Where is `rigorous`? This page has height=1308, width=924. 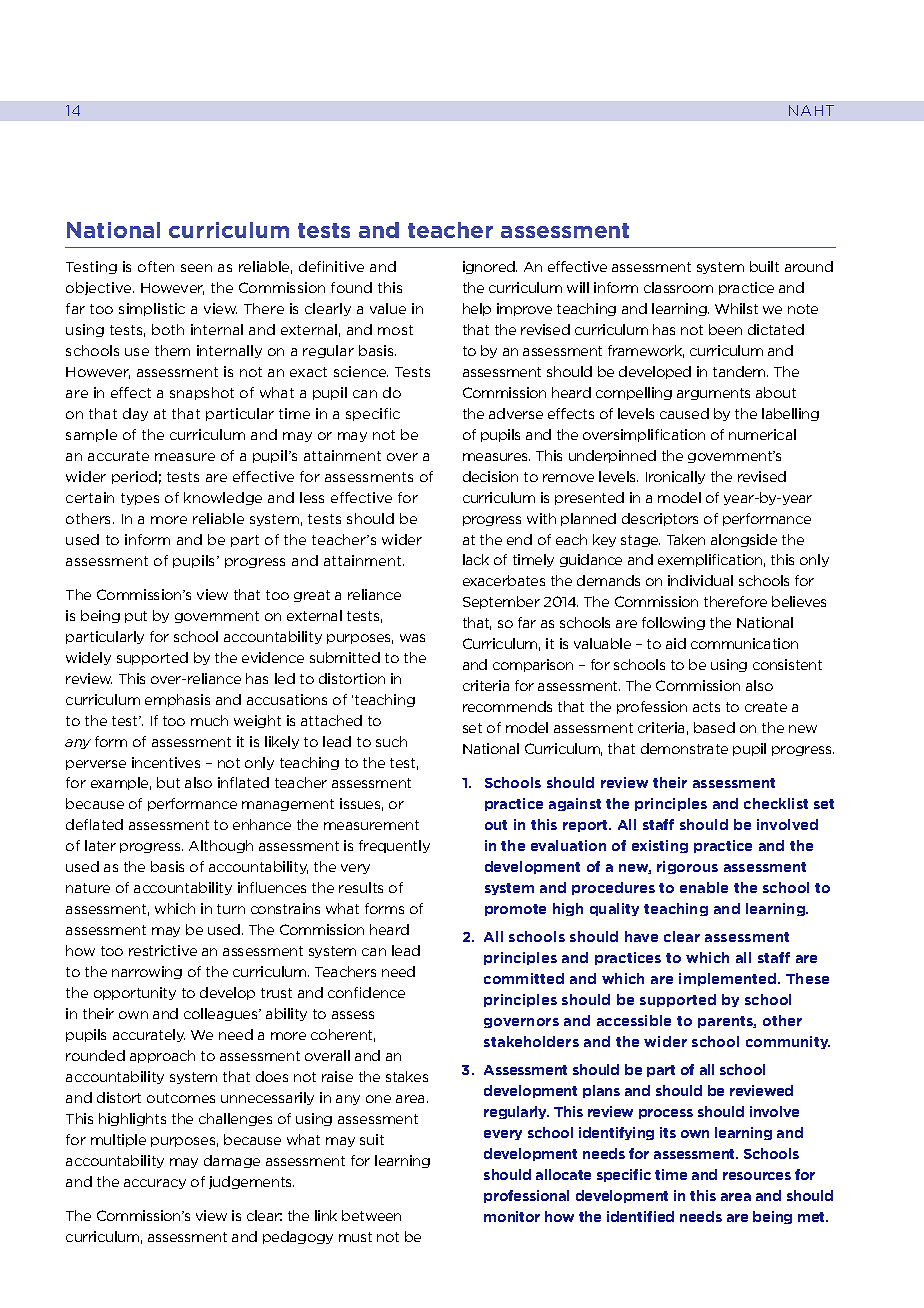 rigorous is located at coordinates (687, 867).
